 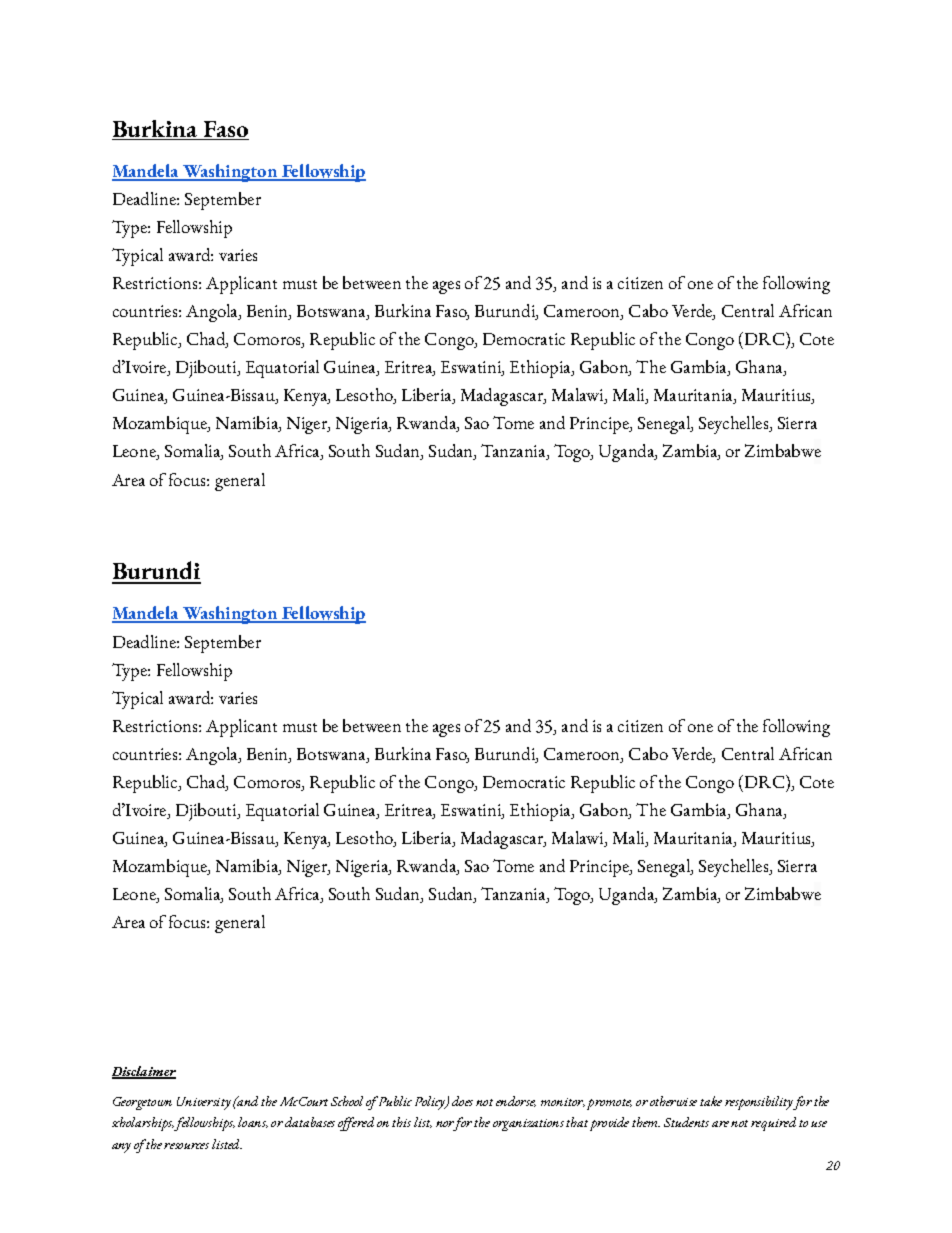 What do you see at coordinates (759, 1103) in the screenshot?
I see `responsibility` at bounding box center [759, 1103].
